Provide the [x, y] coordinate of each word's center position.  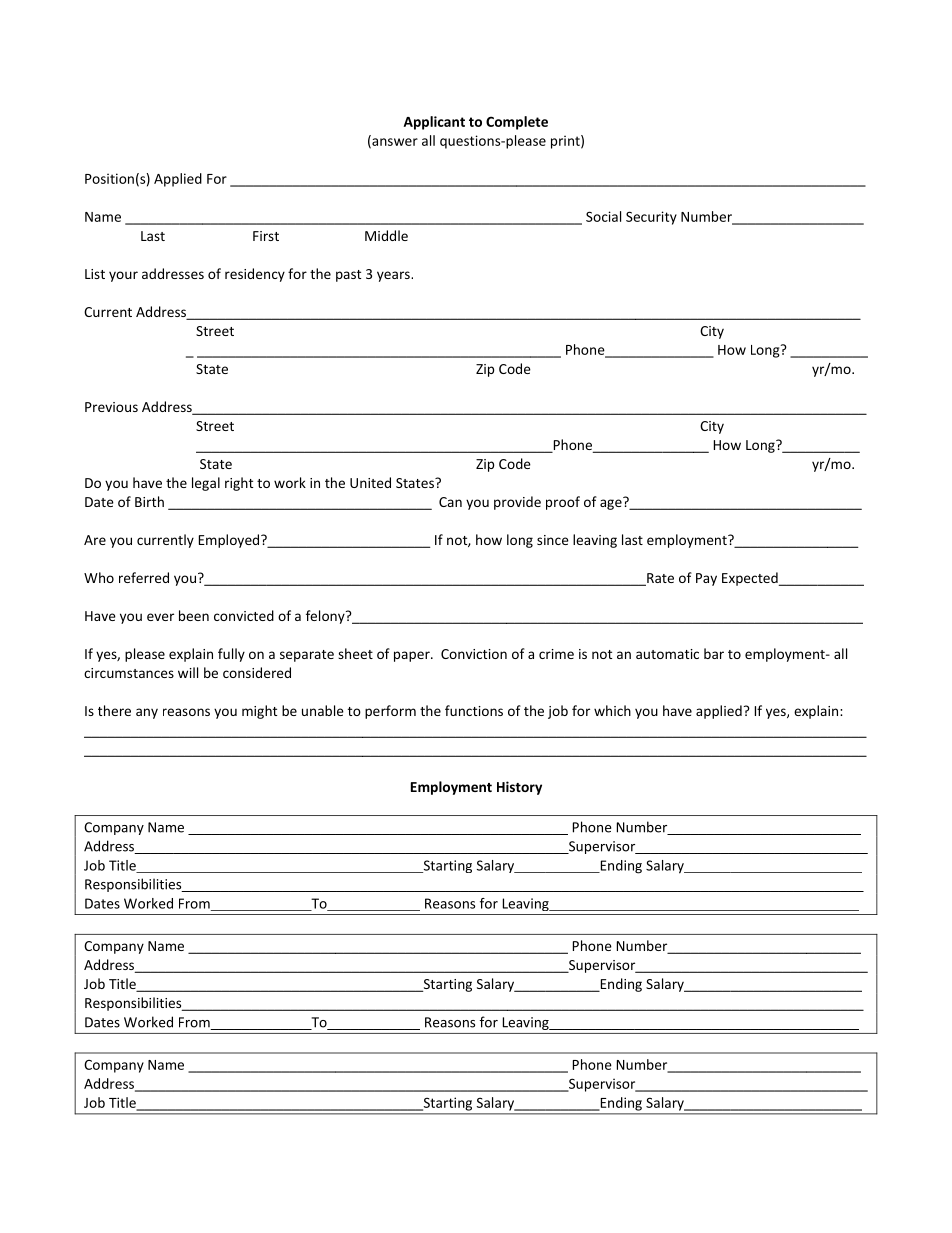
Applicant [434, 123]
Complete [517, 123]
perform [390, 712]
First [266, 236]
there [114, 710]
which [612, 710]
